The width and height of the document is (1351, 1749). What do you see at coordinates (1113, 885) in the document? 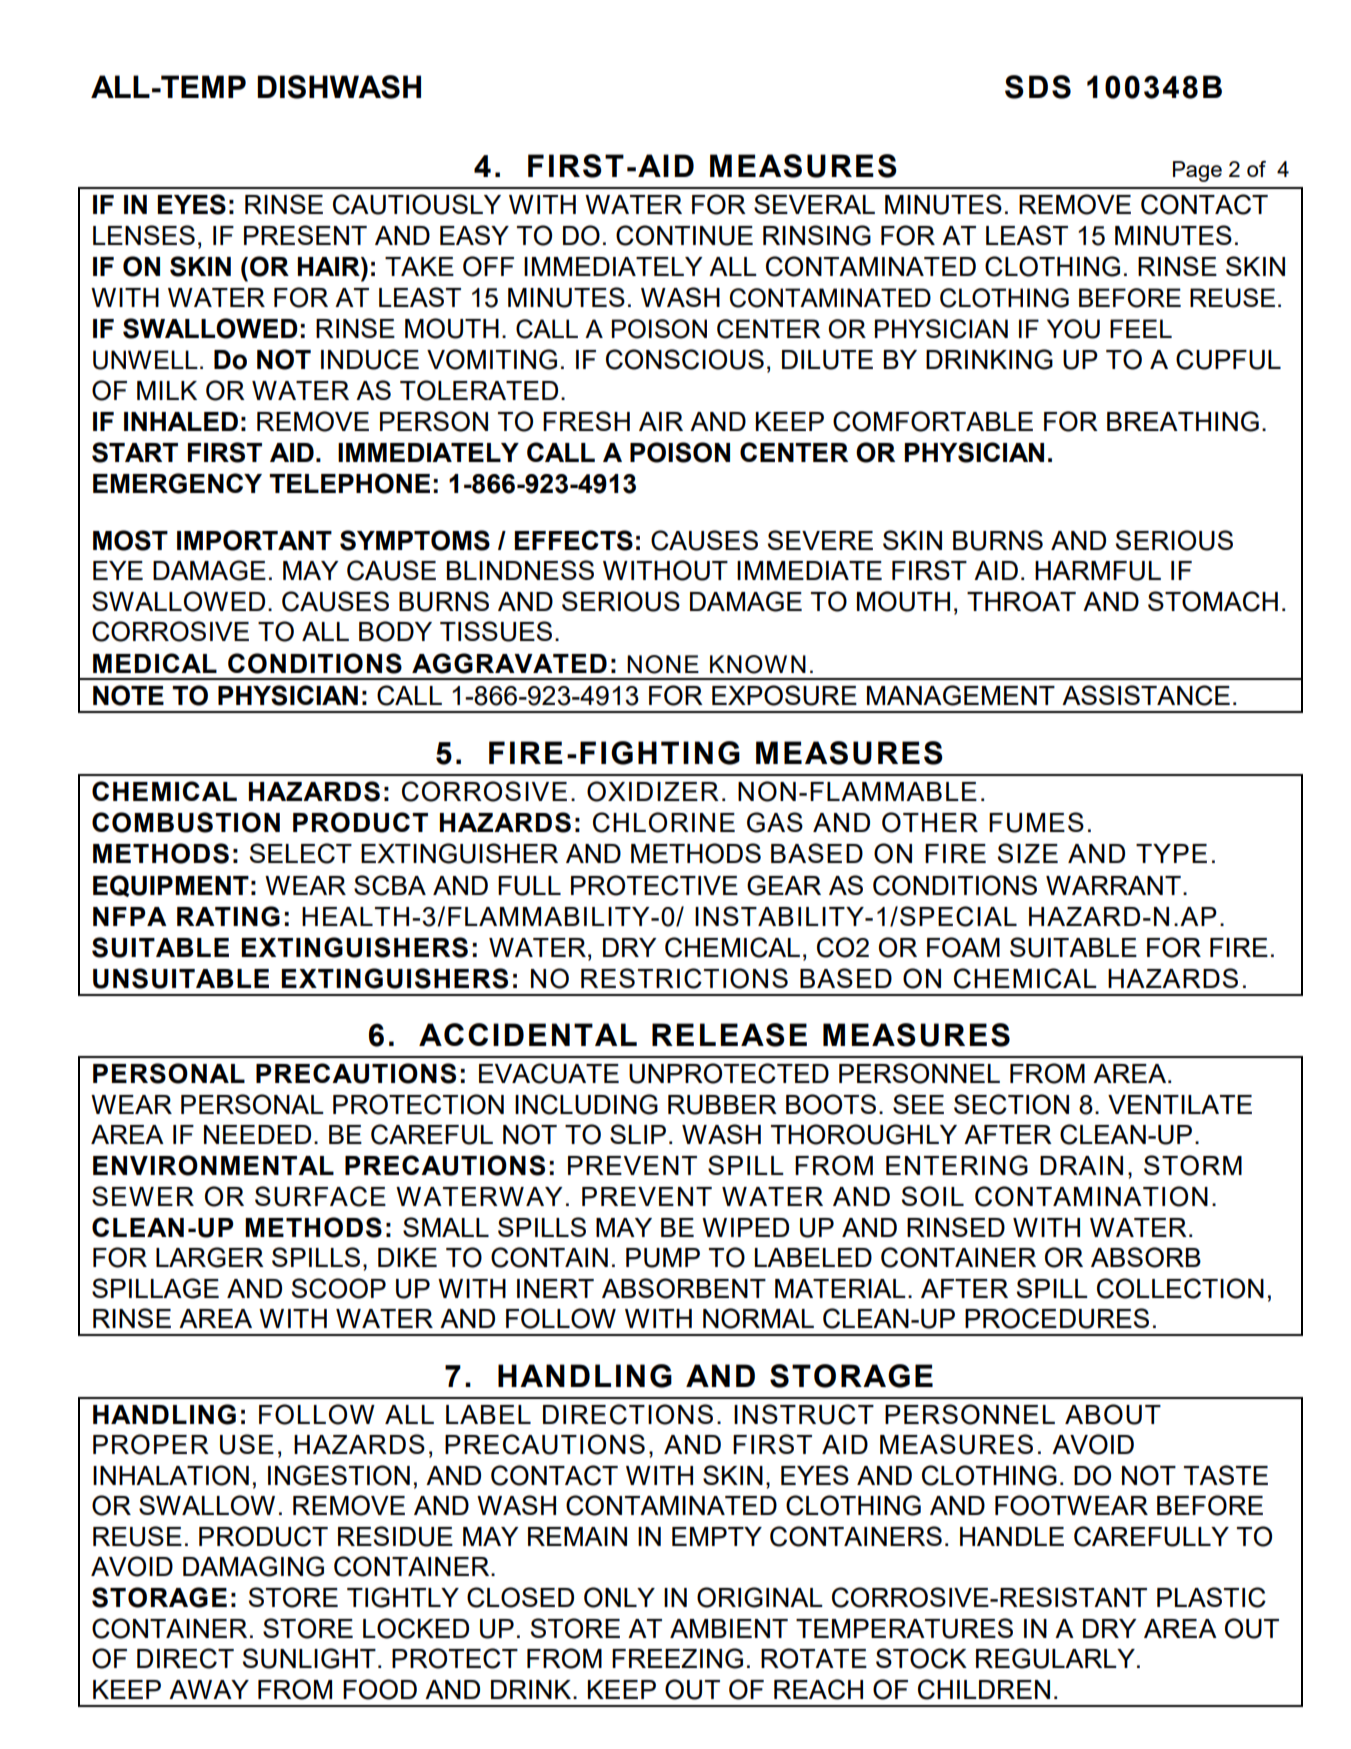
I see `WARRANT` at bounding box center [1113, 885].
